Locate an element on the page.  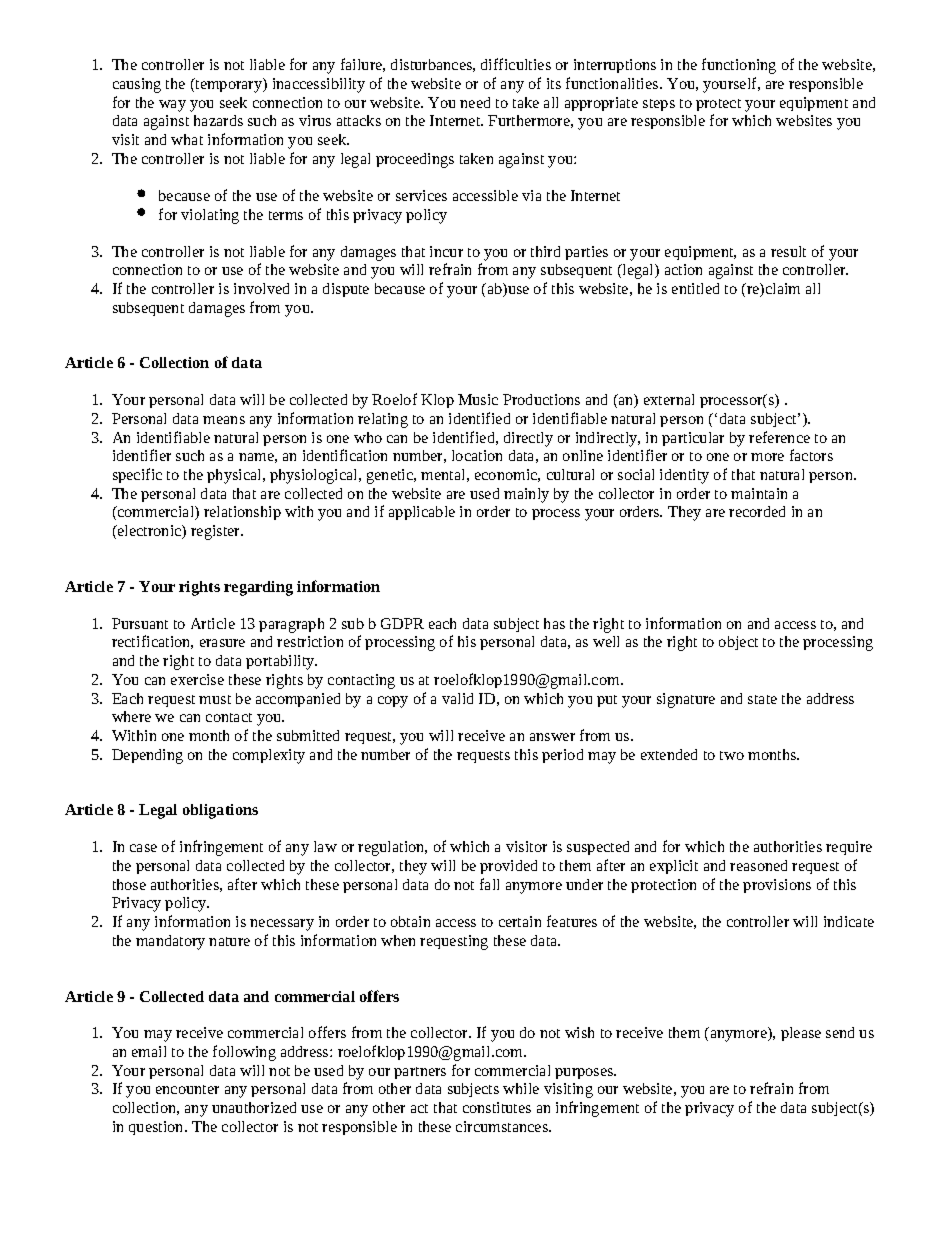
need is located at coordinates (475, 102).
